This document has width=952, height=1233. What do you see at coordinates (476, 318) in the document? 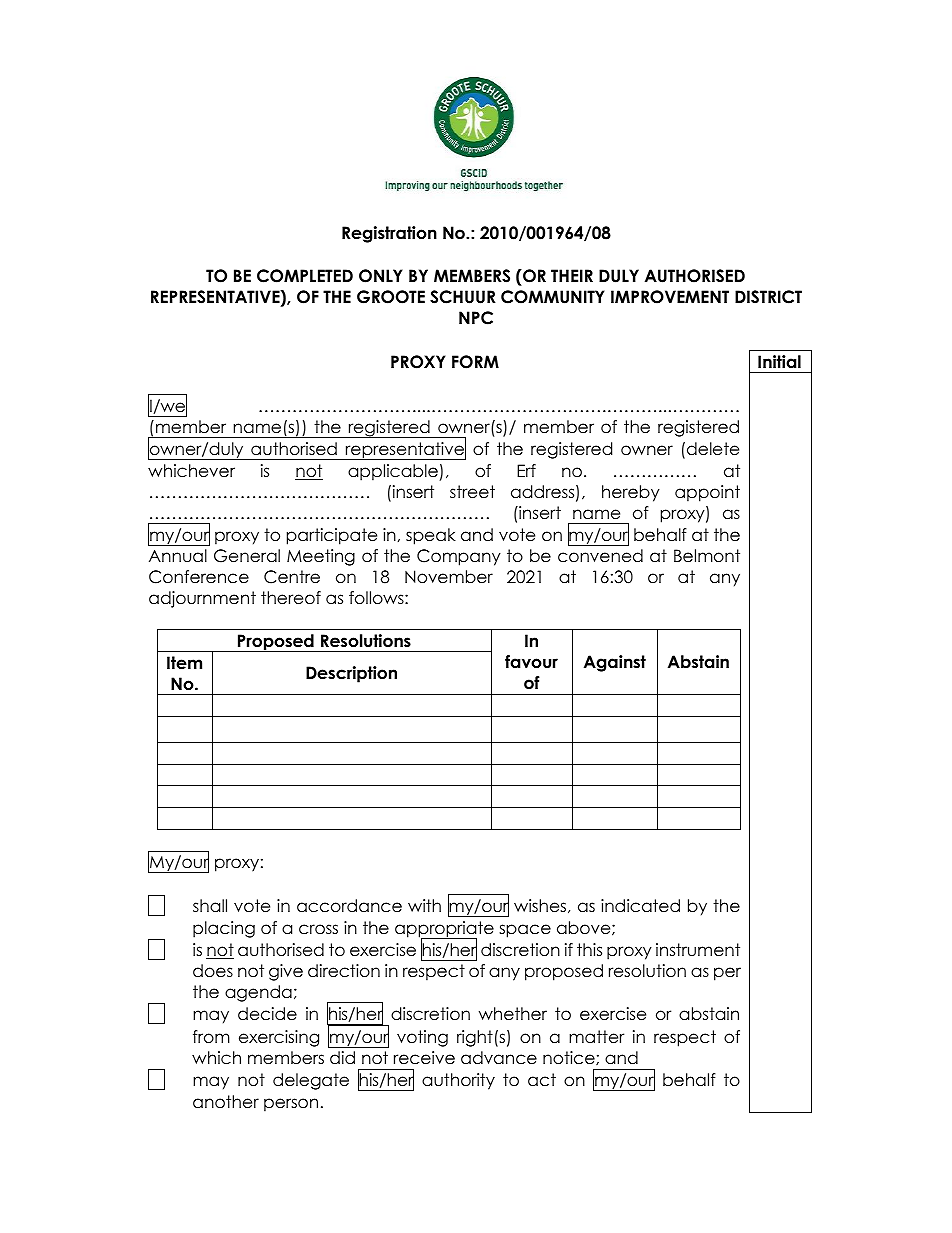
I see `NPC` at bounding box center [476, 318].
